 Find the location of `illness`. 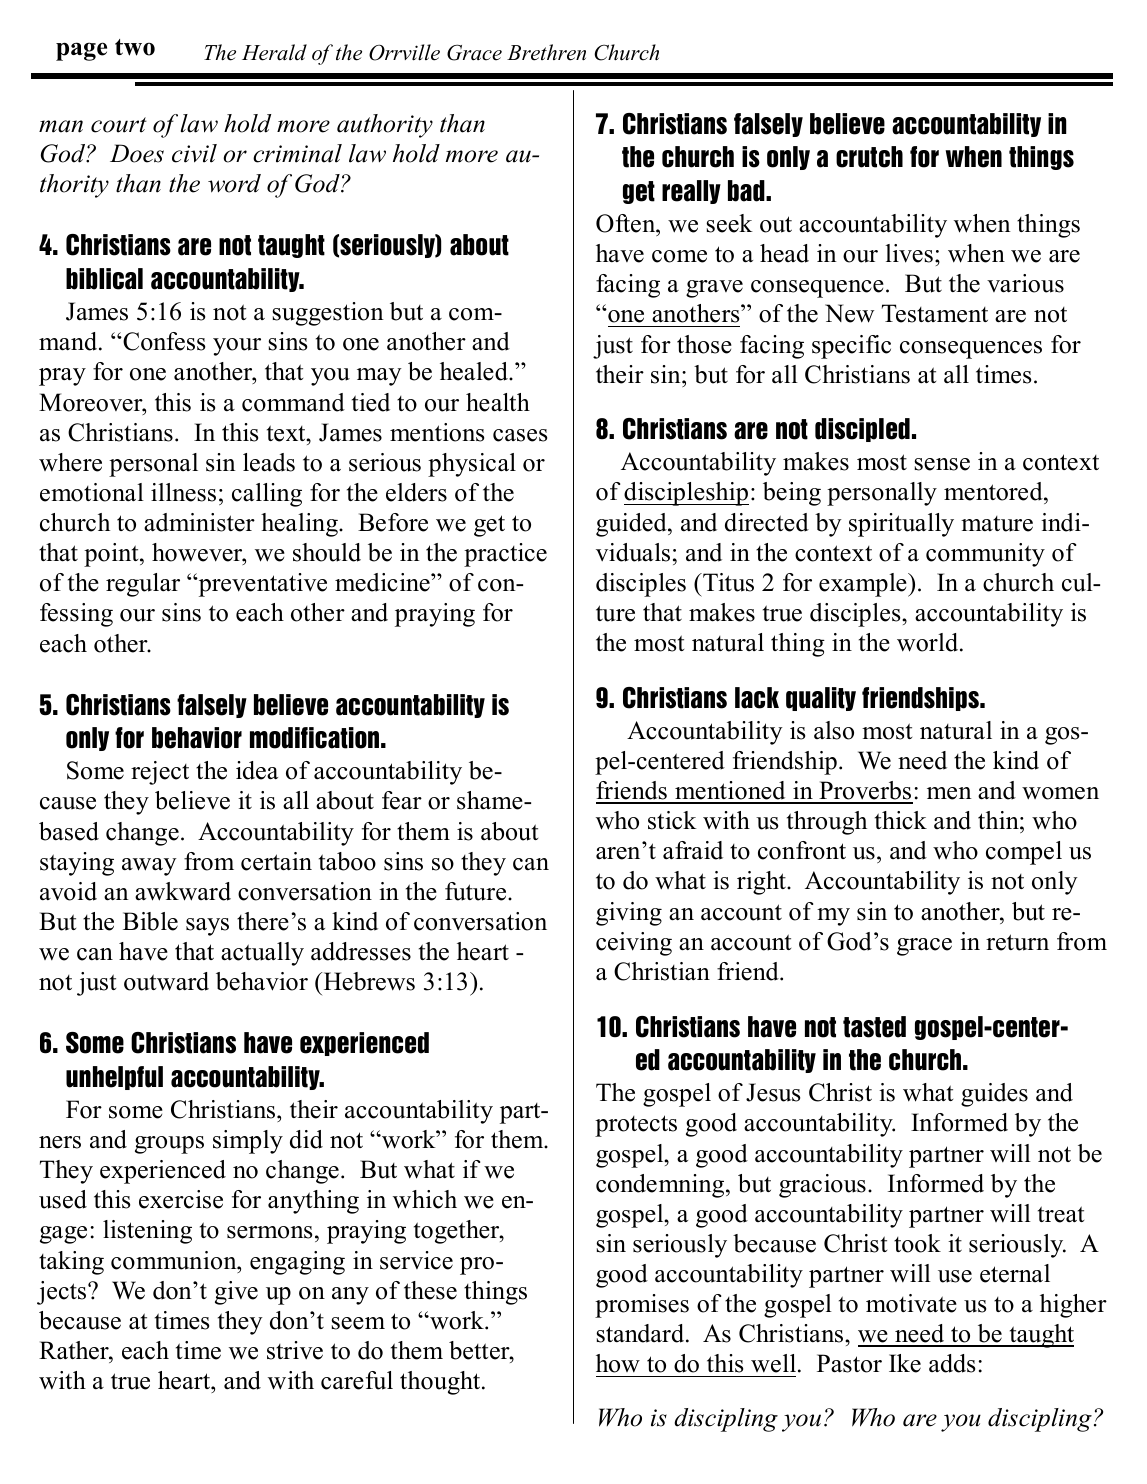

illness is located at coordinates (183, 492).
